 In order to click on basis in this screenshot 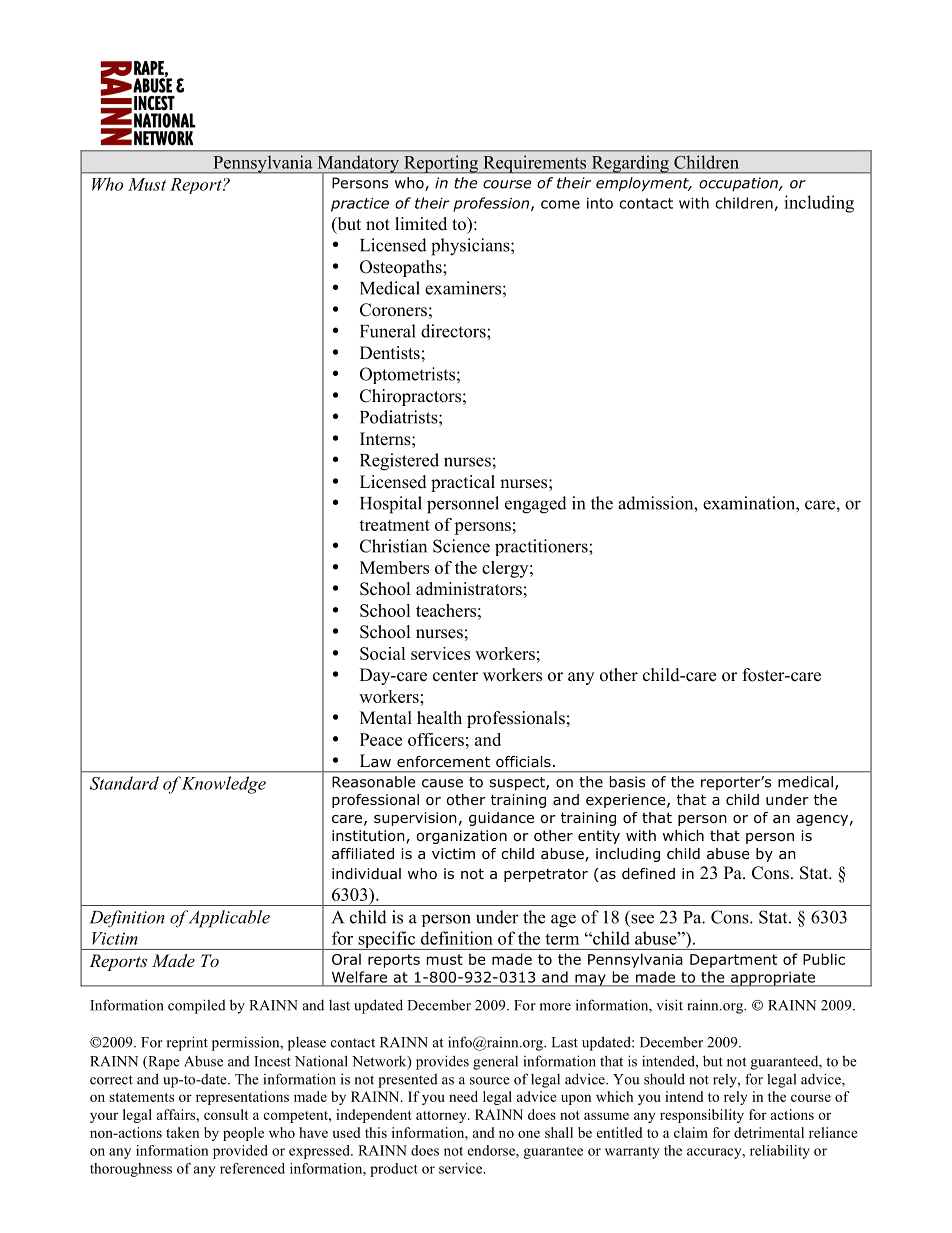, I will do `click(627, 782)`.
